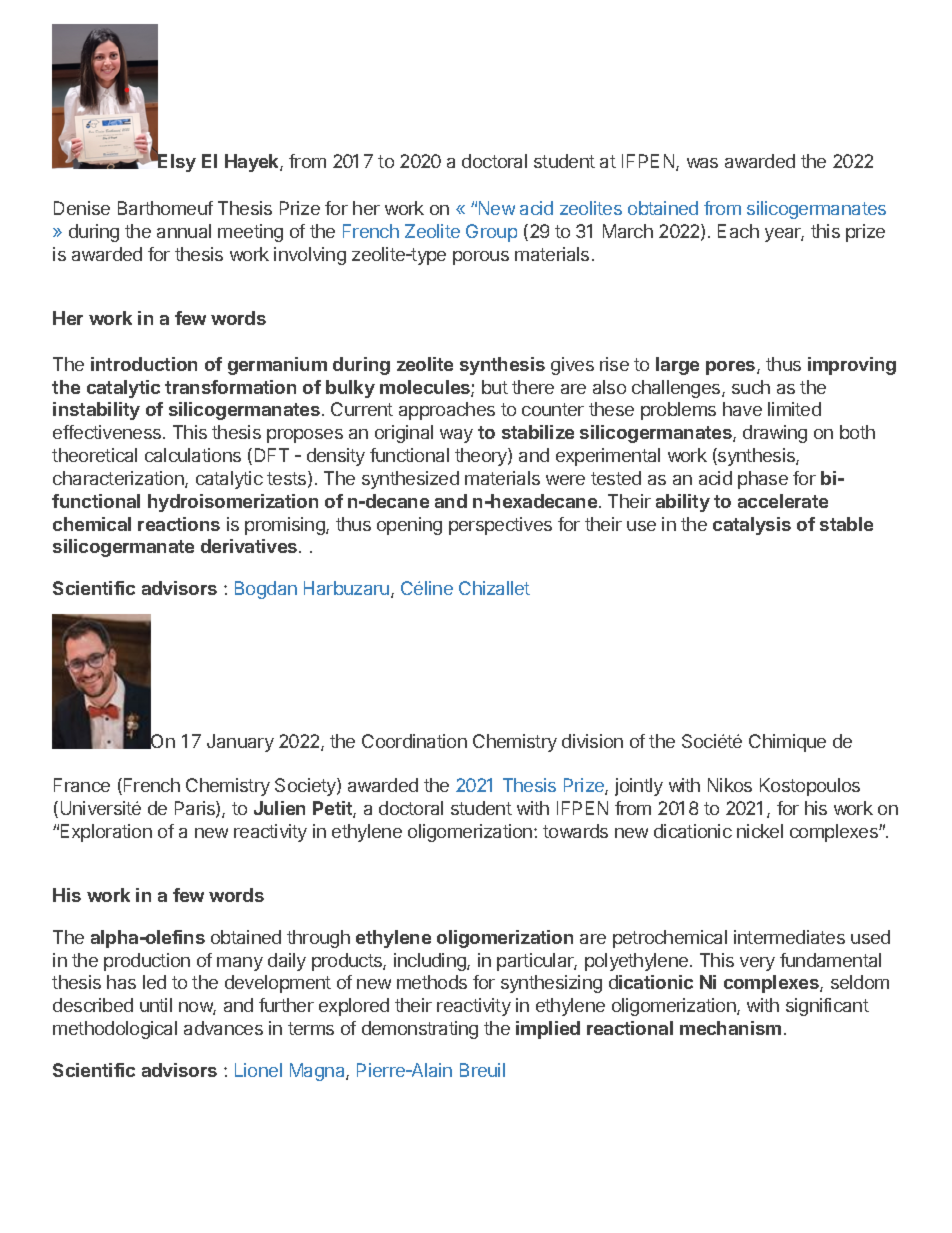  What do you see at coordinates (414, 741) in the screenshot?
I see `Coordination` at bounding box center [414, 741].
